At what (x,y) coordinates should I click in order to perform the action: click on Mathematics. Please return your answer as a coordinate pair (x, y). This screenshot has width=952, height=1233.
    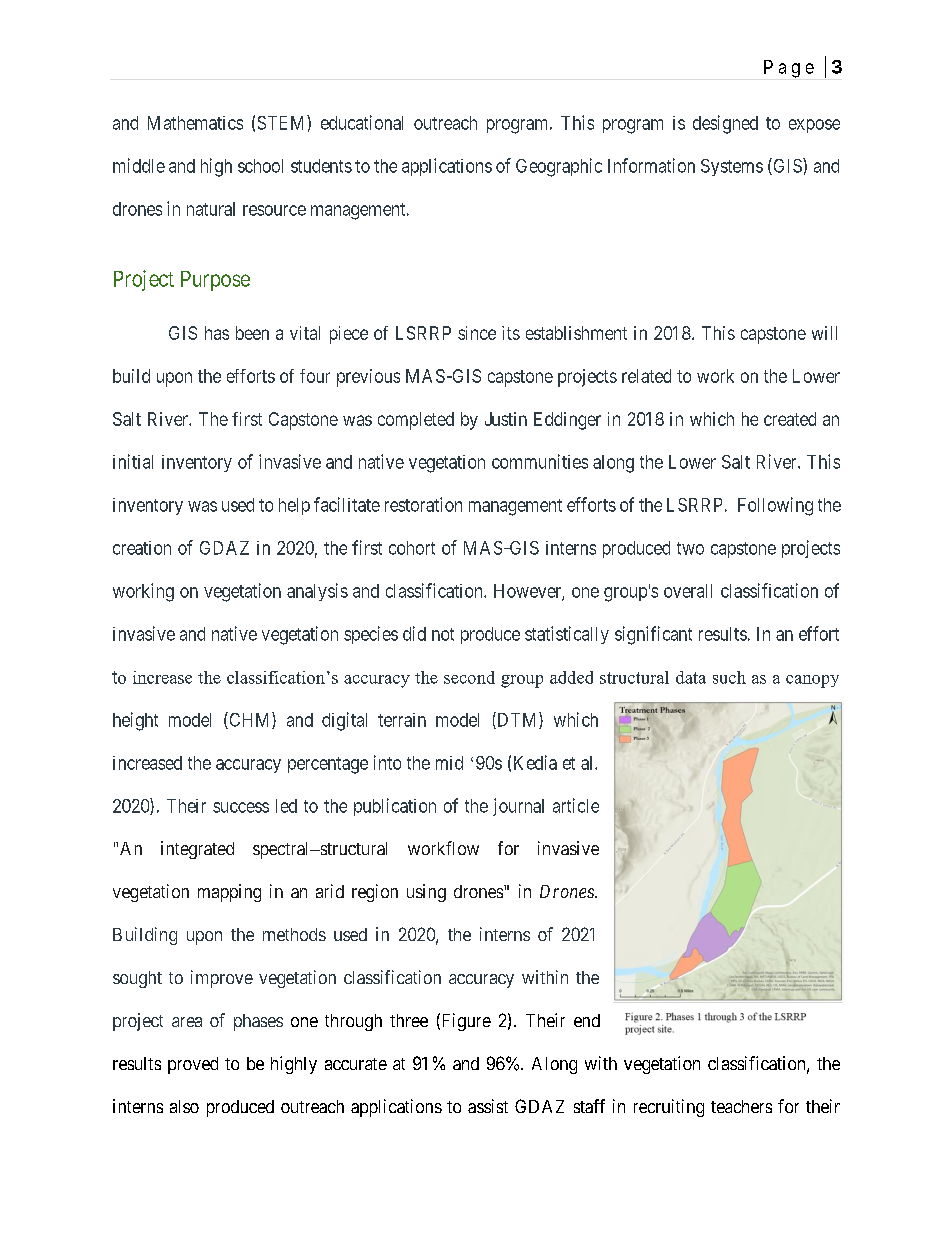
    Looking at the image, I should click on (195, 123).
